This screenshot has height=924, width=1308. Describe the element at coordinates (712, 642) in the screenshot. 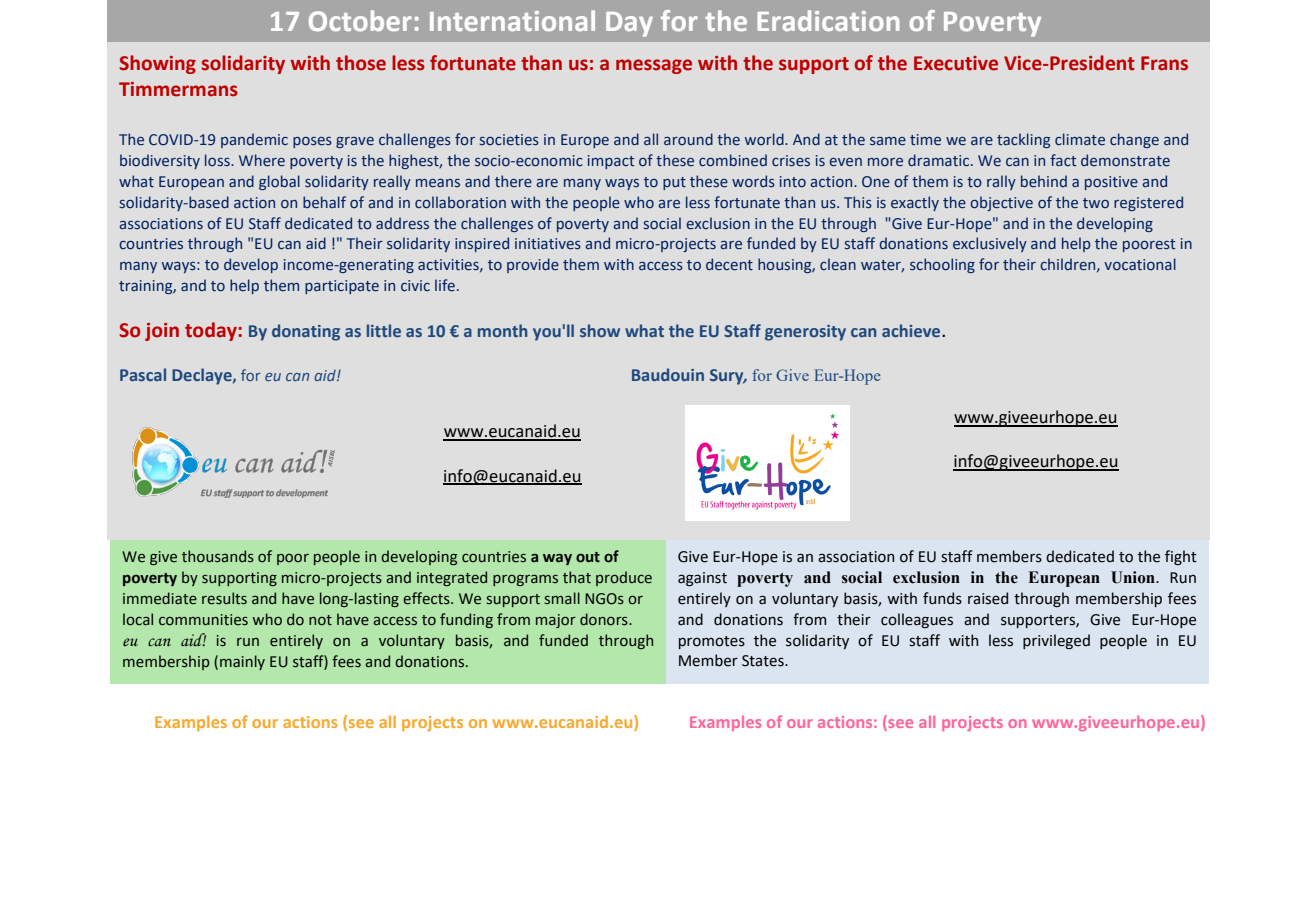

I see `promotes` at that location.
